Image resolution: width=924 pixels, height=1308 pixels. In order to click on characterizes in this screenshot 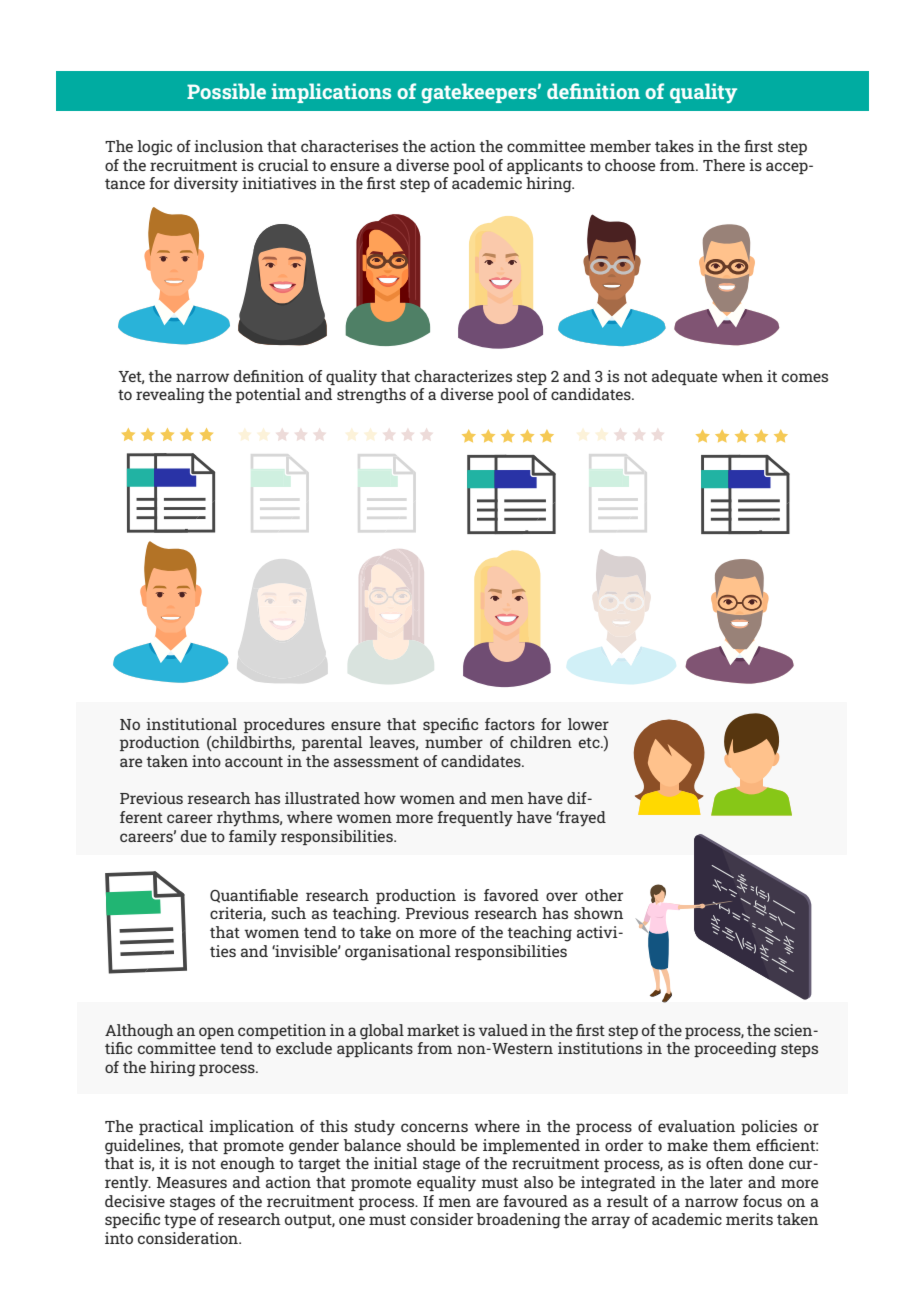, I will do `click(463, 376)`.
